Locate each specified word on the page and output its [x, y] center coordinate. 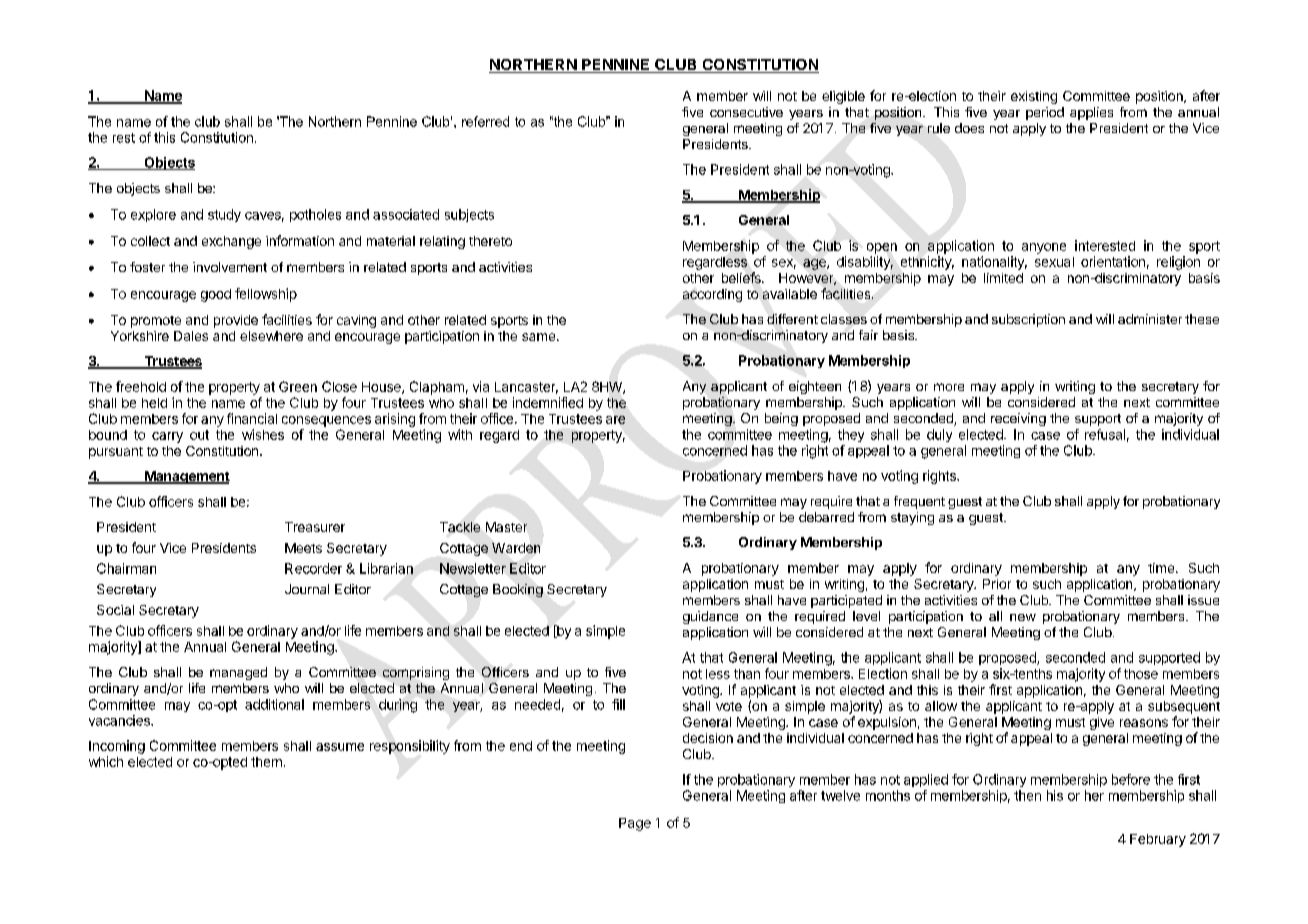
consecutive [746, 112]
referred [485, 121]
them [266, 762]
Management [186, 477]
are [615, 420]
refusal [1105, 434]
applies [1091, 113]
